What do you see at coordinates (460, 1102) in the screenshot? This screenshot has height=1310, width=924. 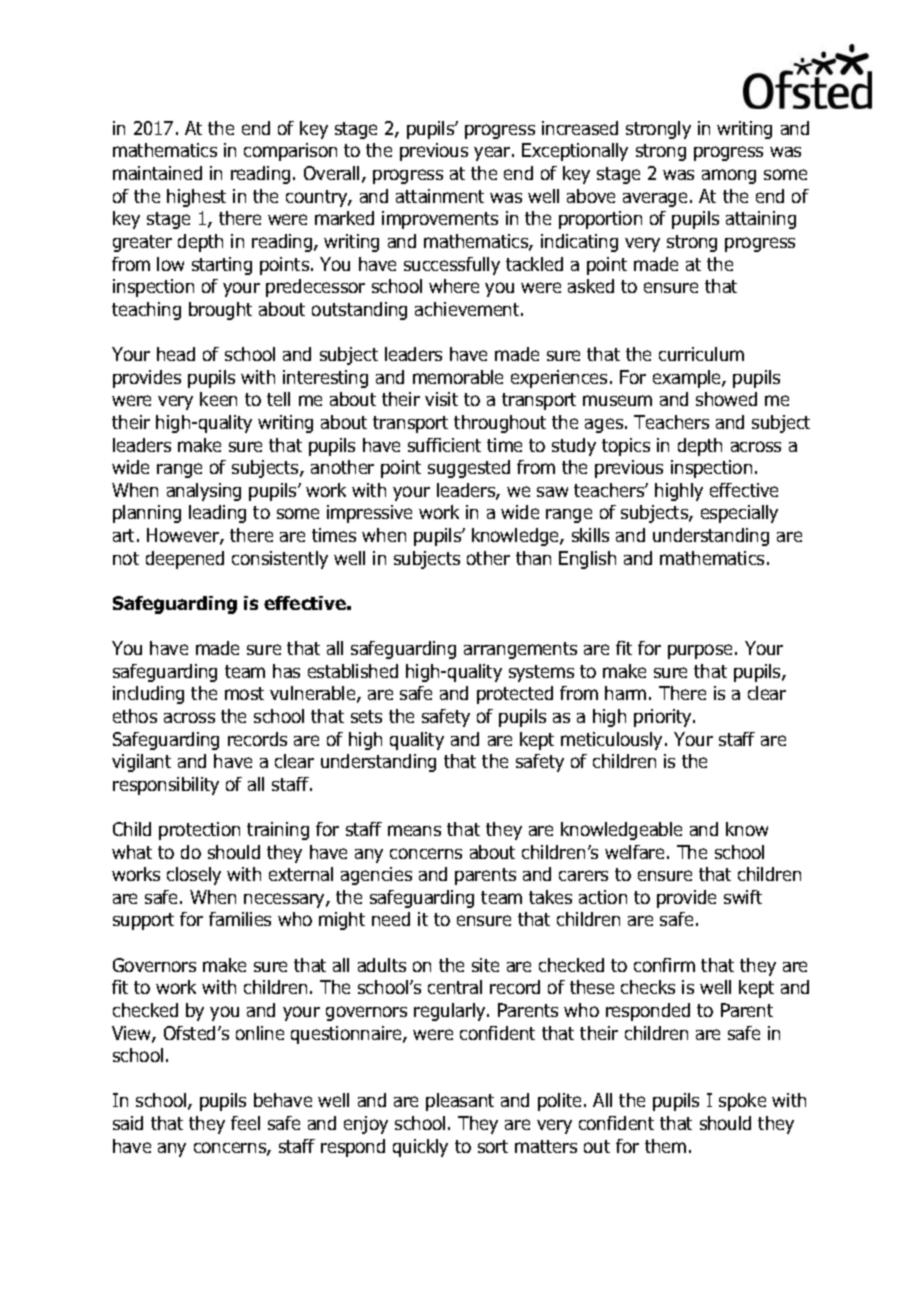 I see `pleasant` at bounding box center [460, 1102].
